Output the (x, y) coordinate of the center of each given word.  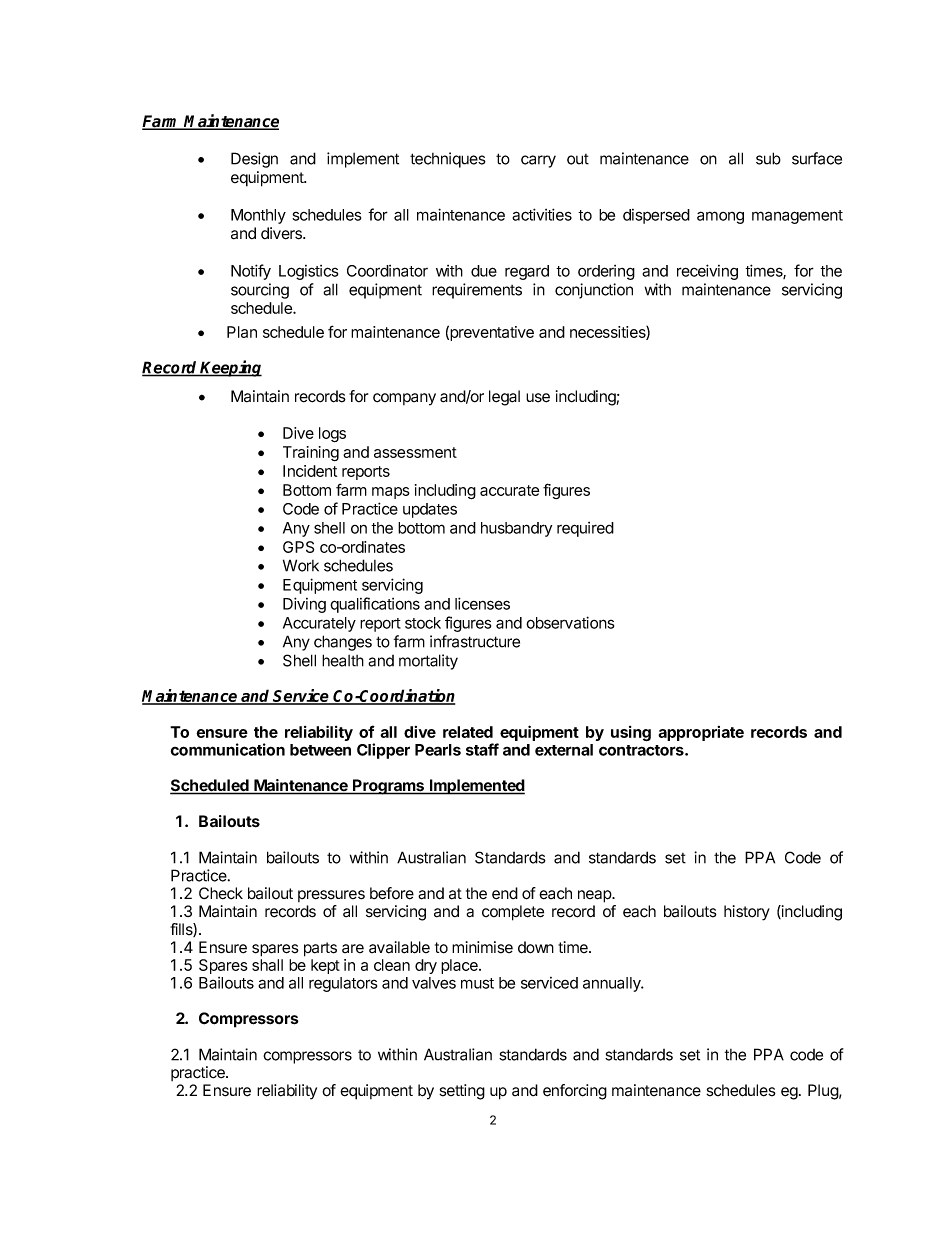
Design (254, 160)
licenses (482, 603)
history (747, 913)
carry (538, 161)
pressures (331, 896)
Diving (304, 605)
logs (332, 434)
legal (504, 398)
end (505, 893)
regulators (343, 984)
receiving (707, 272)
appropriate (701, 733)
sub (768, 158)
